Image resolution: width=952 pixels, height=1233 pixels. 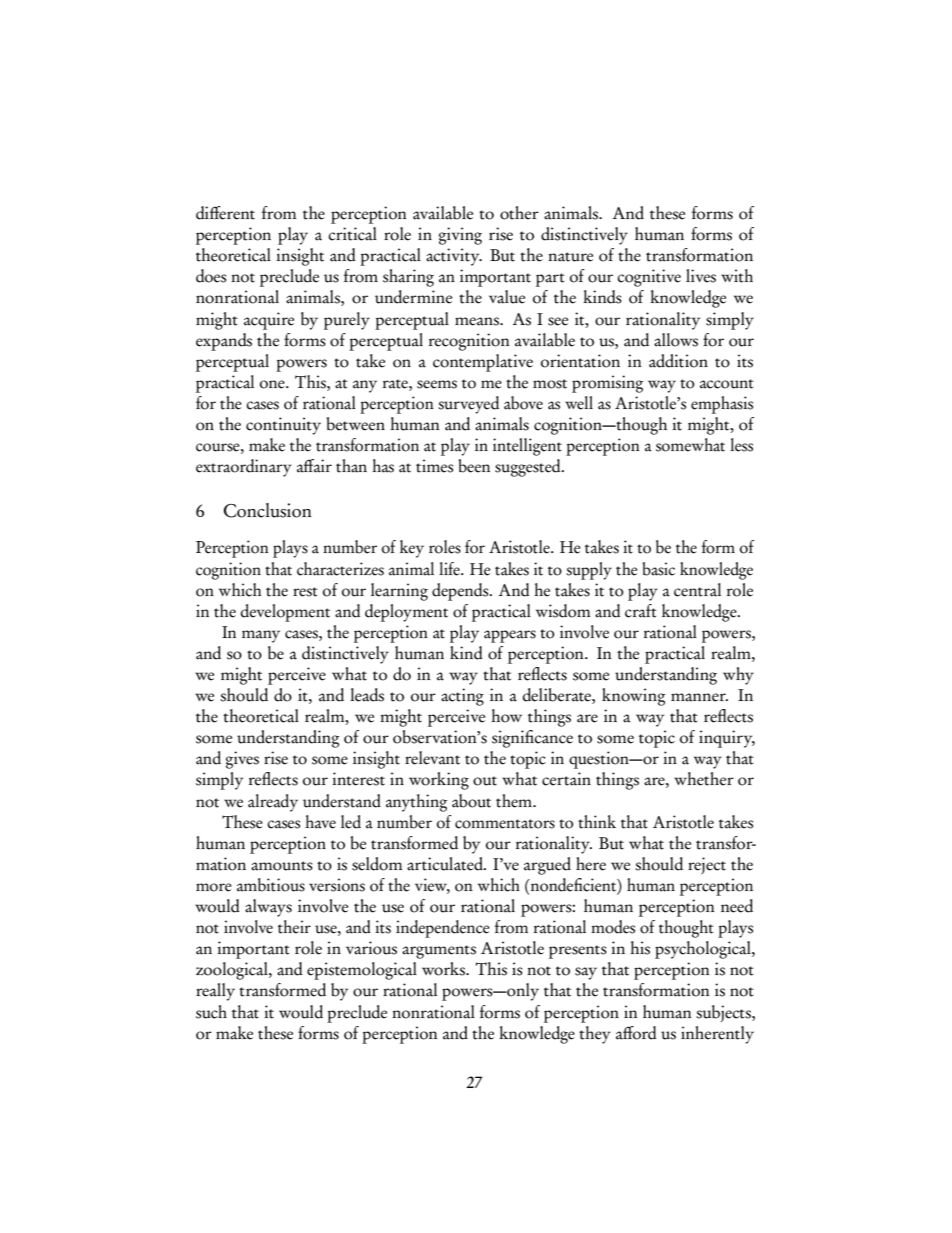 What do you see at coordinates (271, 885) in the screenshot?
I see `ambitious` at bounding box center [271, 885].
